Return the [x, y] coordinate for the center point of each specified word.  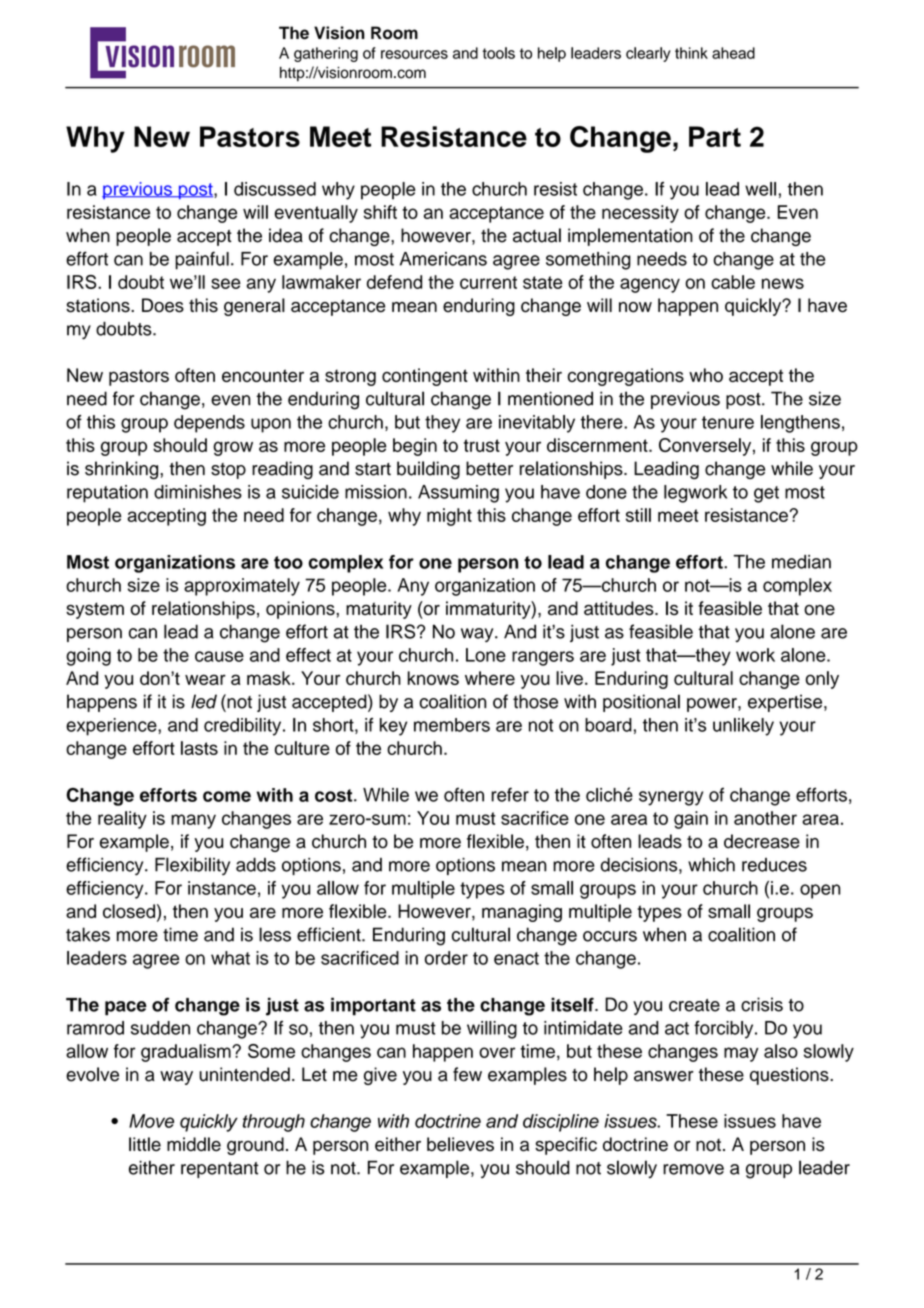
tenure [728, 422]
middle [194, 1144]
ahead [733, 53]
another [765, 818]
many [193, 821]
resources [414, 54]
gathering [326, 54]
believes [460, 1144]
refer [510, 794]
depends [209, 424]
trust [482, 445]
